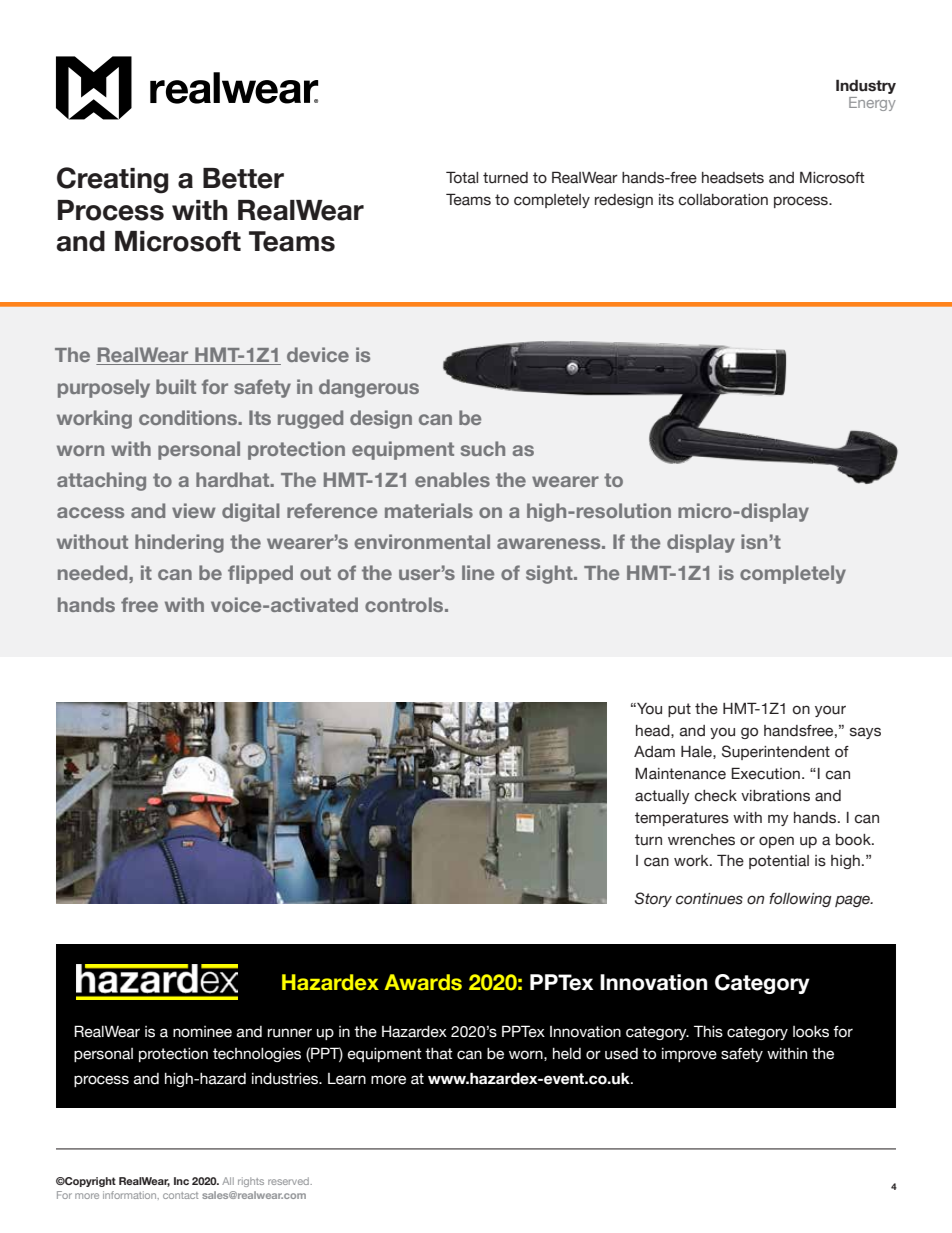 The height and width of the page is (1233, 952). Describe the element at coordinates (202, 1032) in the page. I see `nominee` at that location.
